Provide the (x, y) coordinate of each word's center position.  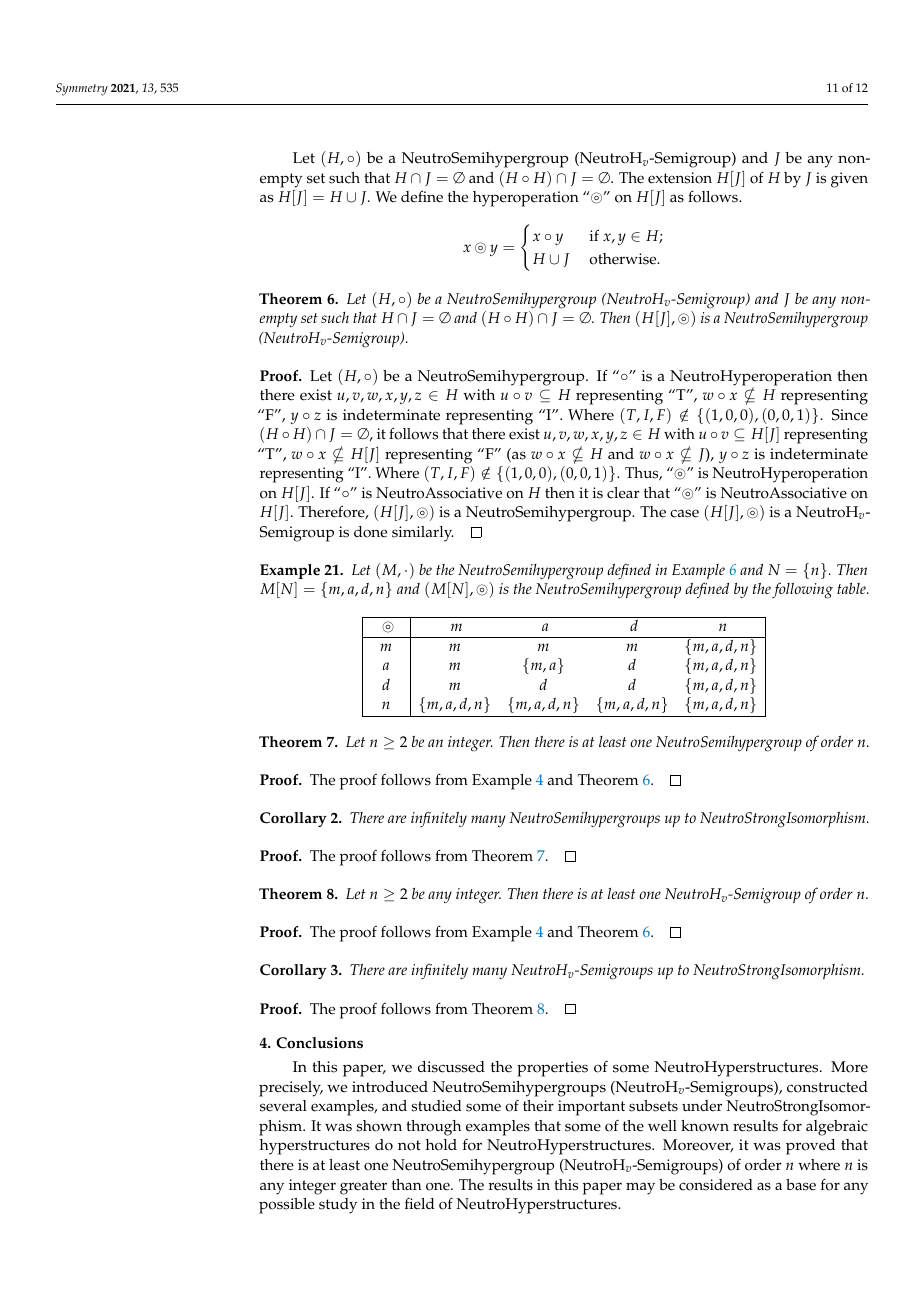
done (370, 532)
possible (287, 1206)
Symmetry (82, 89)
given (849, 180)
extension (680, 178)
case (684, 513)
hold (441, 1145)
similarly (422, 534)
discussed (451, 1067)
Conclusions (319, 1043)
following (802, 590)
